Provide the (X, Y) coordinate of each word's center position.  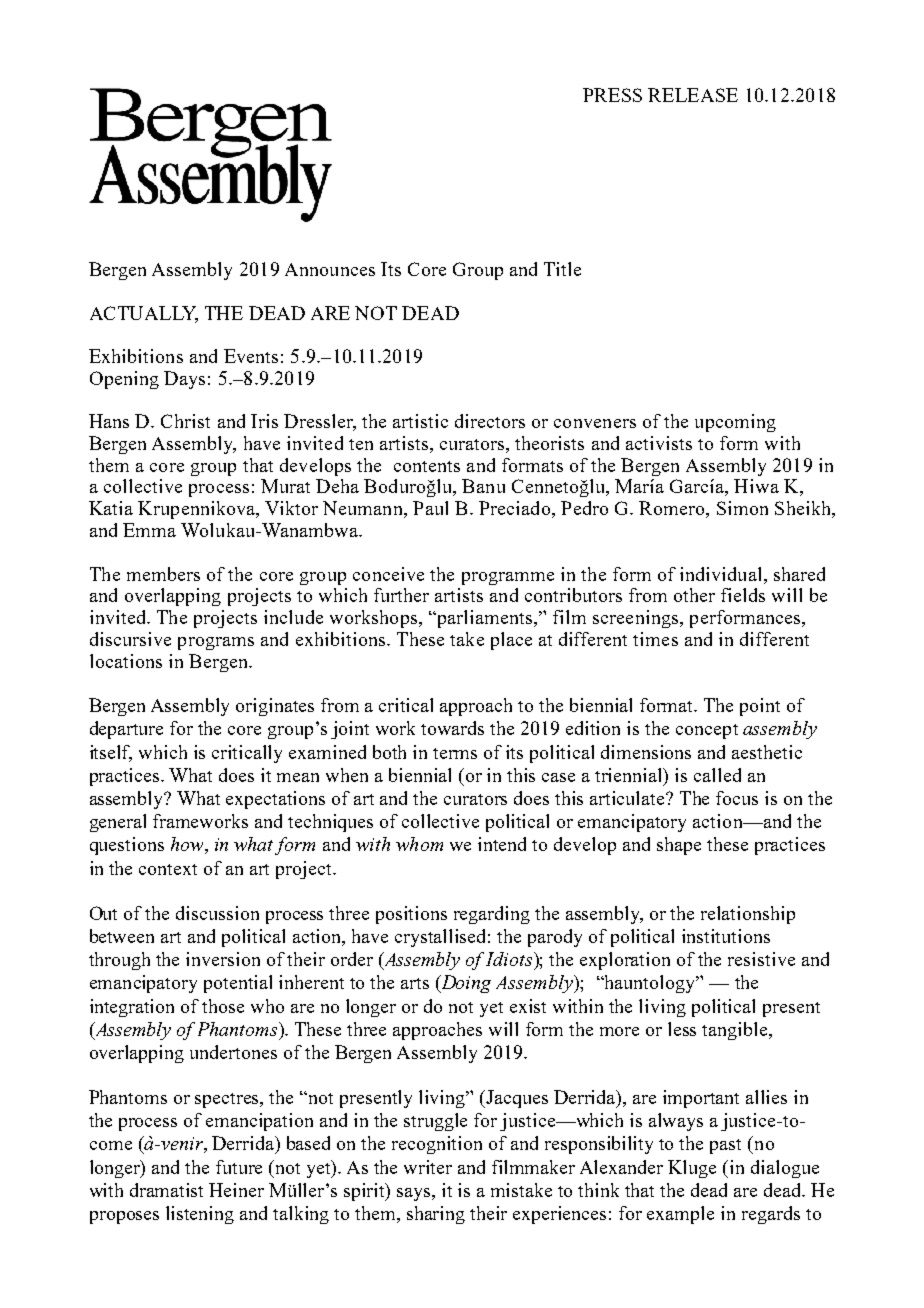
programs (216, 643)
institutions (726, 936)
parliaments (485, 619)
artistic (420, 421)
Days (184, 380)
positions (411, 915)
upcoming (735, 423)
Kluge (692, 1169)
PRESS (612, 95)
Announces (330, 269)
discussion (217, 913)
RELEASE (693, 95)
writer (428, 1167)
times (655, 639)
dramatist (166, 1190)
